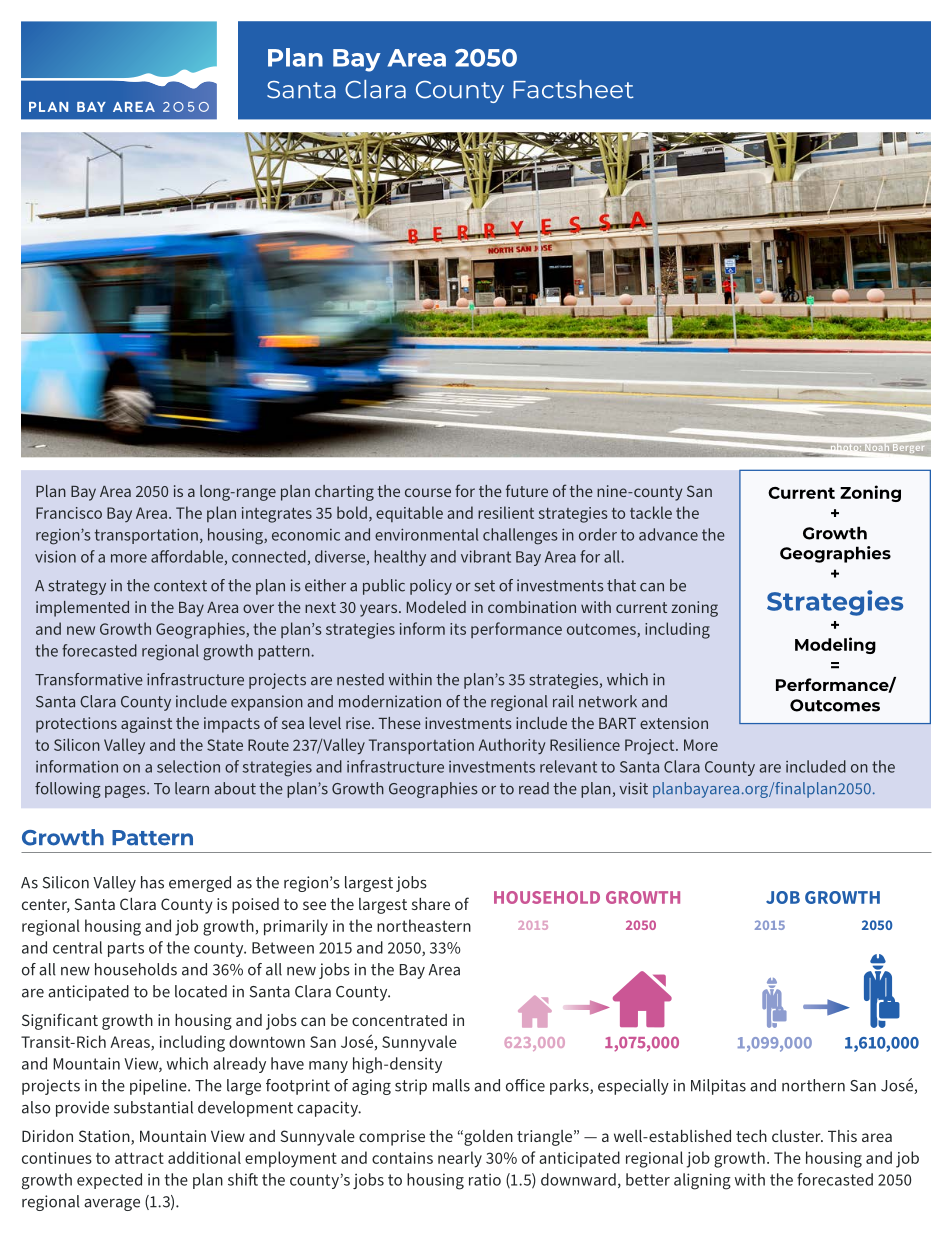  I want to click on equitable, so click(409, 514).
